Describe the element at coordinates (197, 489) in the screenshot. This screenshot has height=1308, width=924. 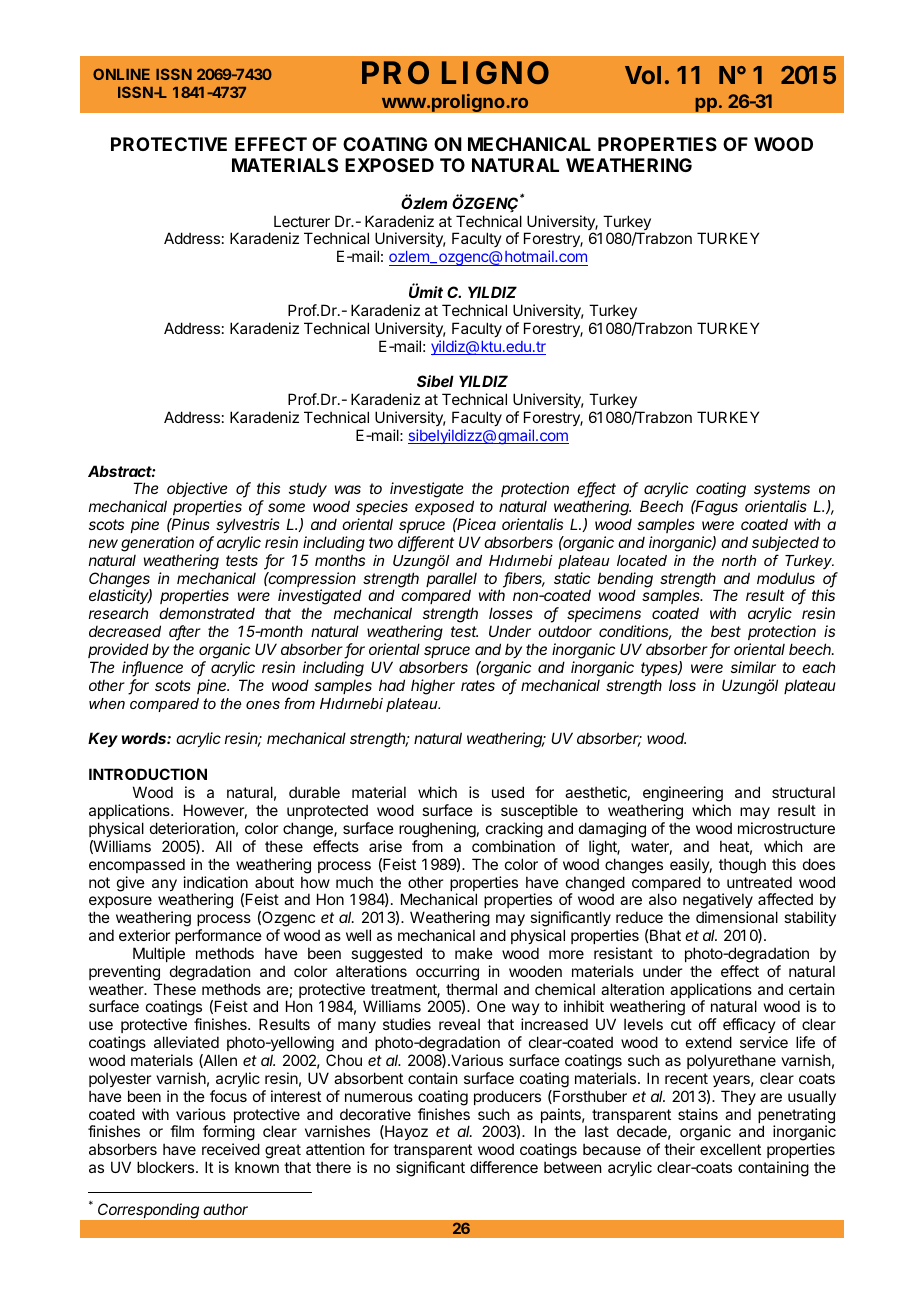
I see `objective` at that location.
